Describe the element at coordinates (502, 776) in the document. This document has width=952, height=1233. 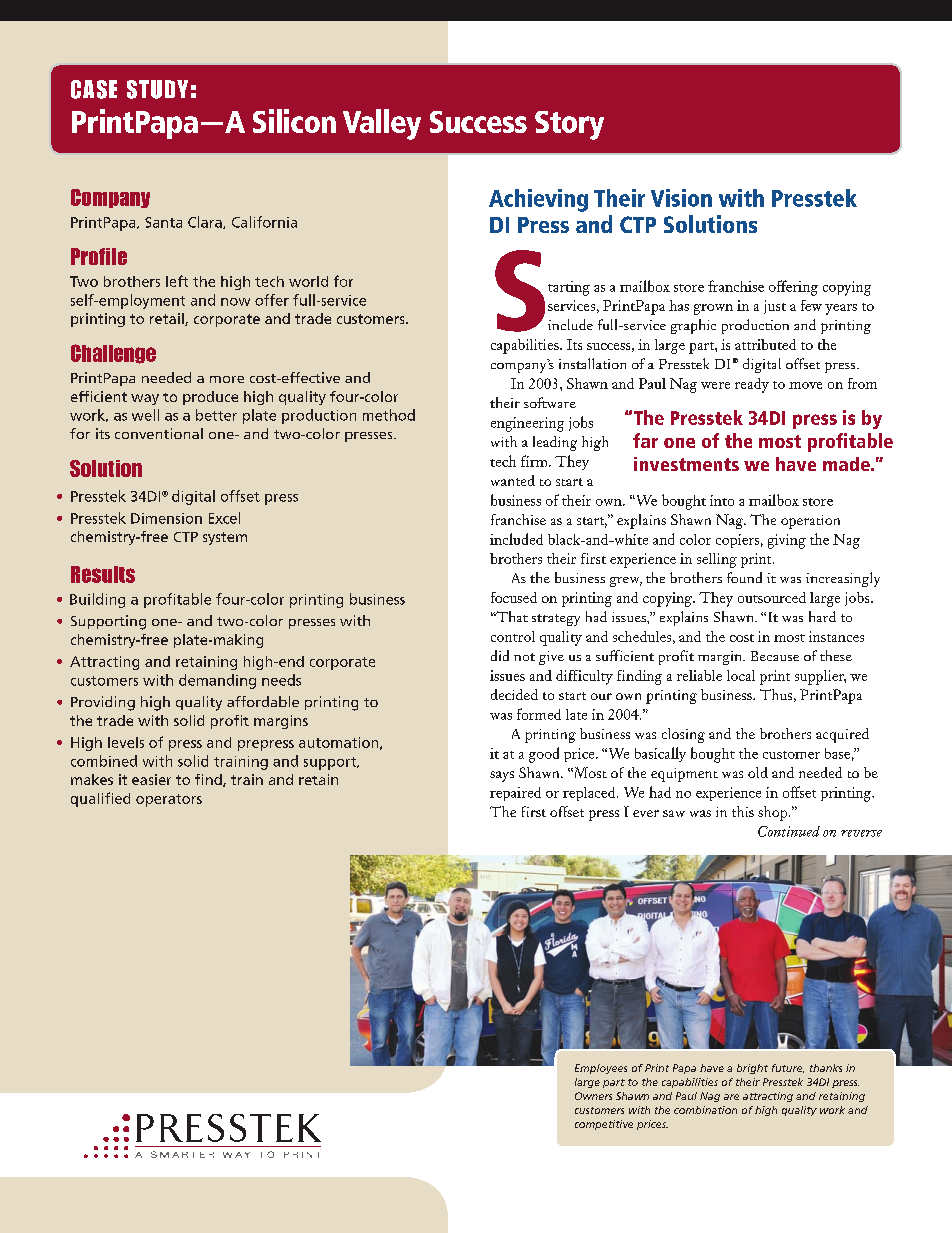
I see `says` at that location.
